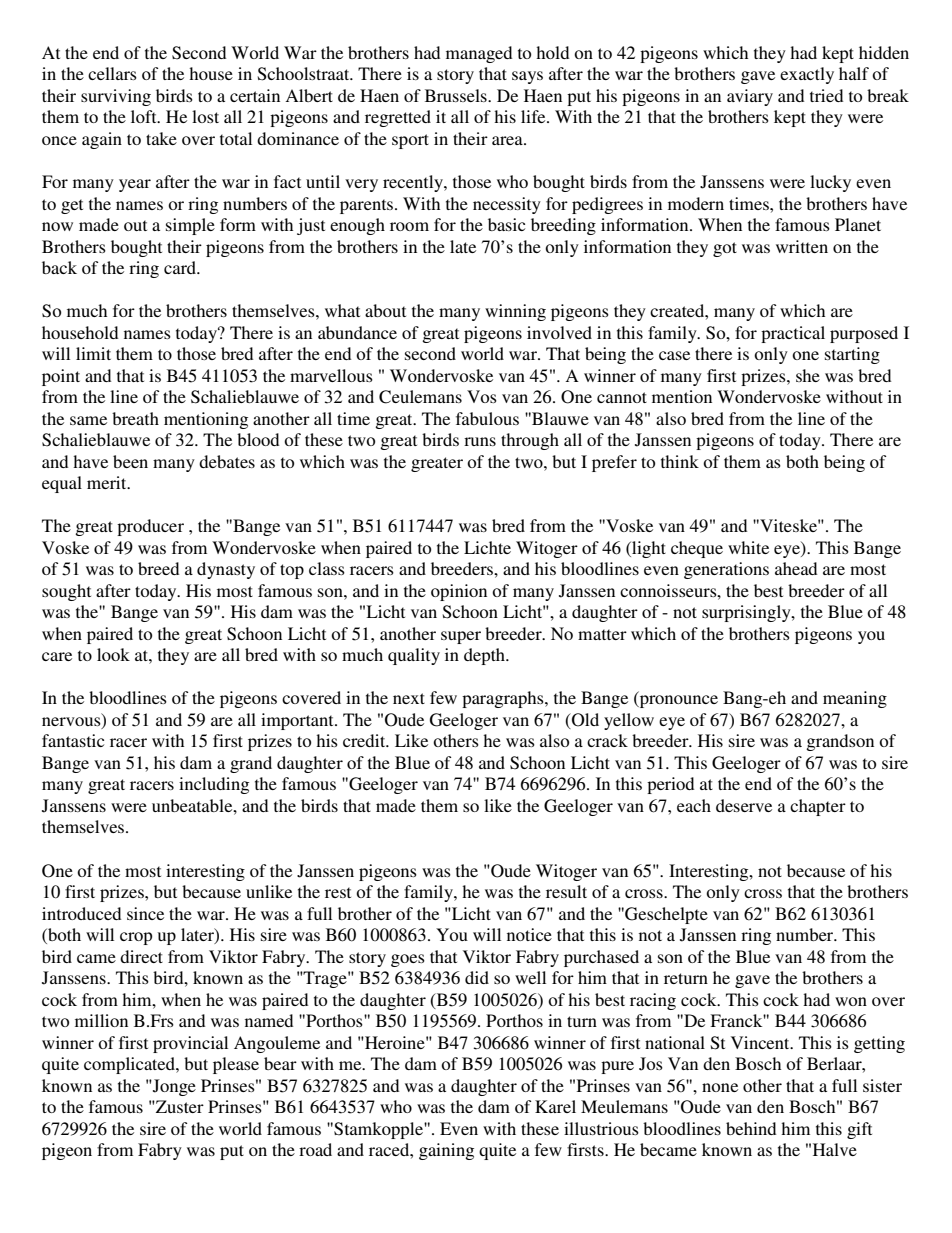  Describe the element at coordinates (457, 95) in the document. I see `Brussels` at that location.
